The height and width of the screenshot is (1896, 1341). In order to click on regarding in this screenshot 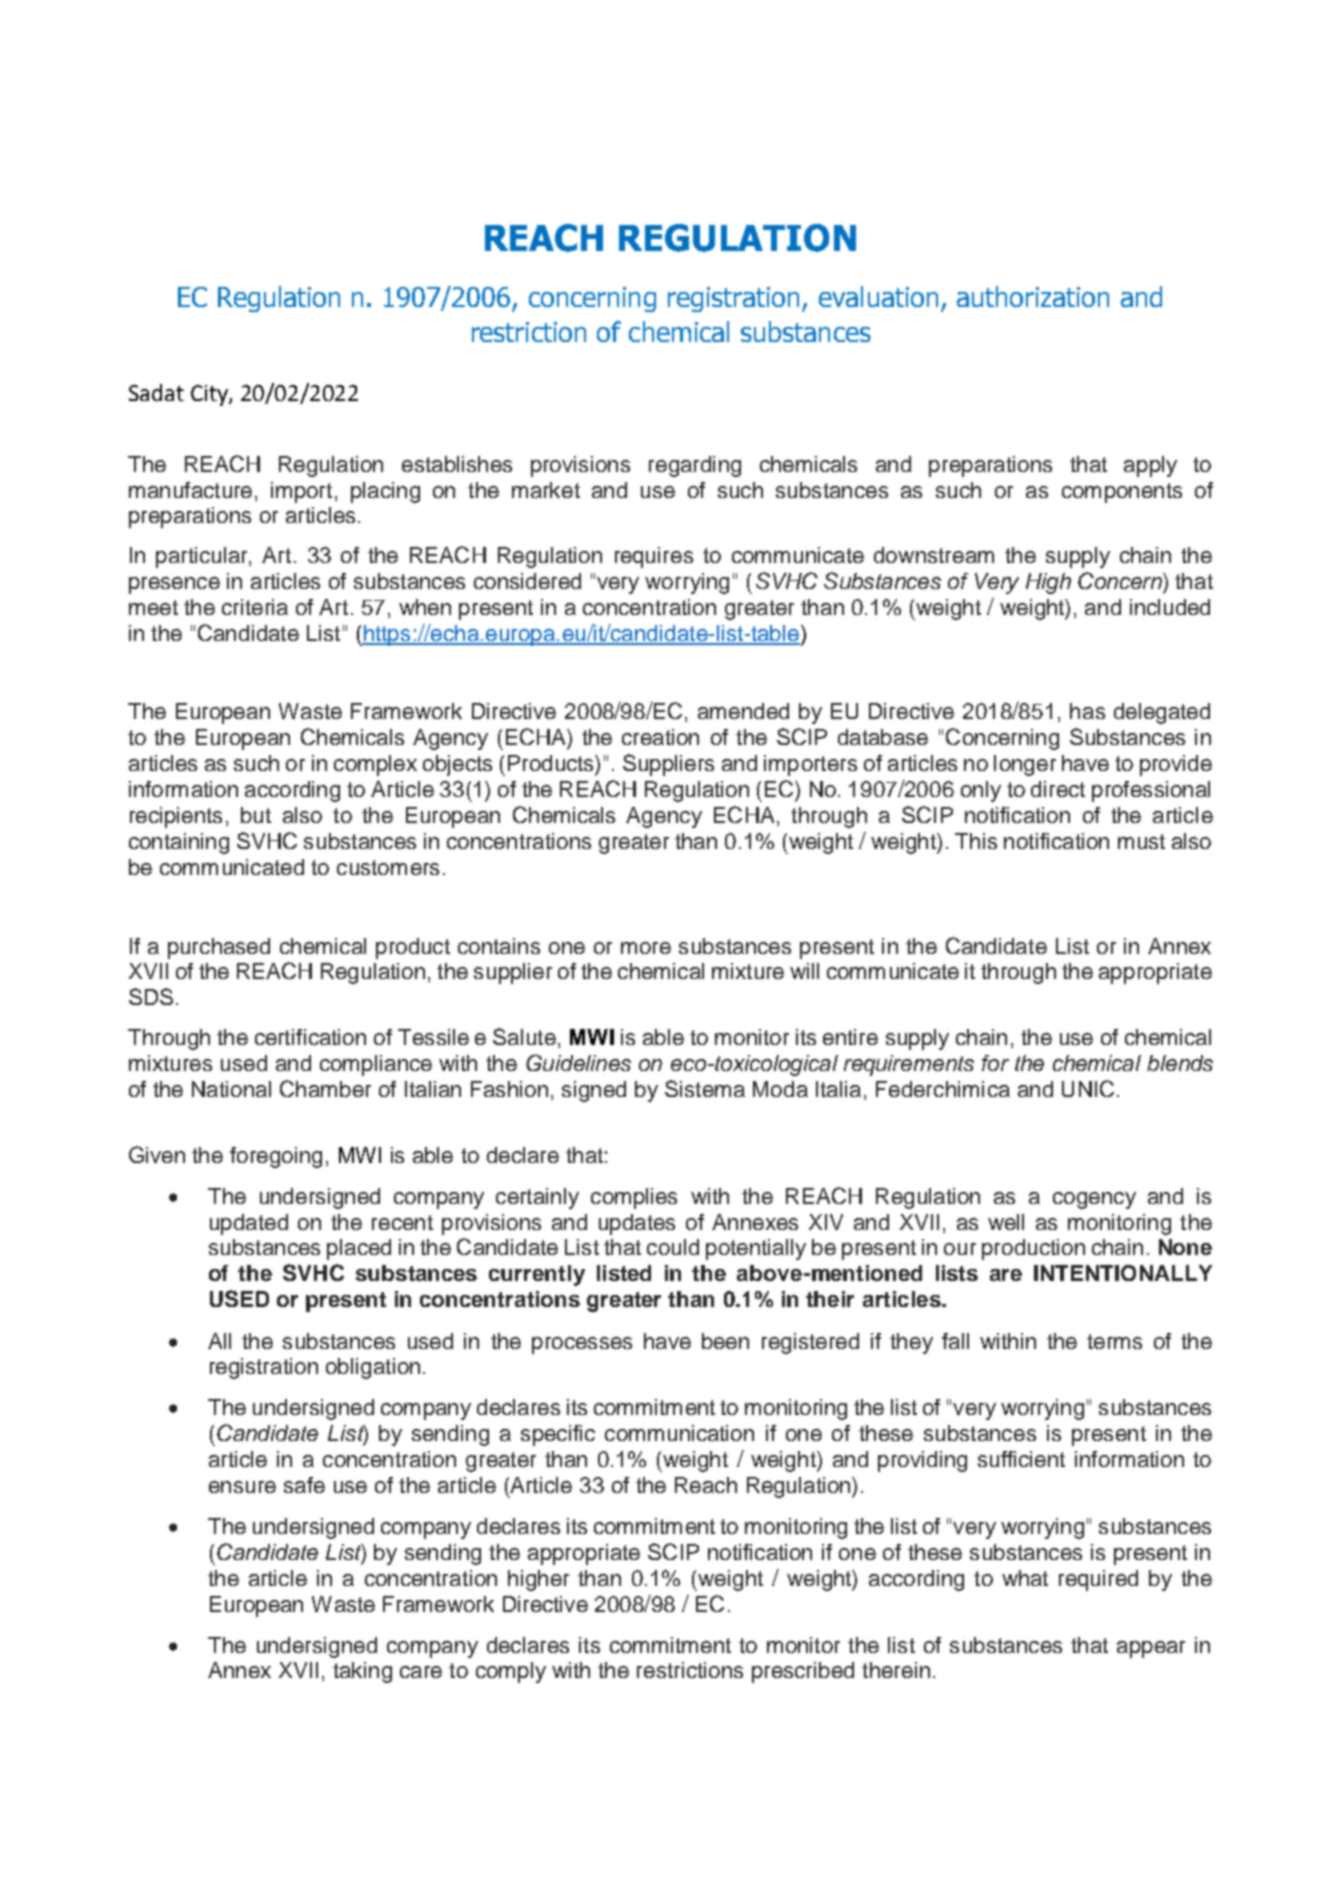, I will do `click(695, 466)`.
